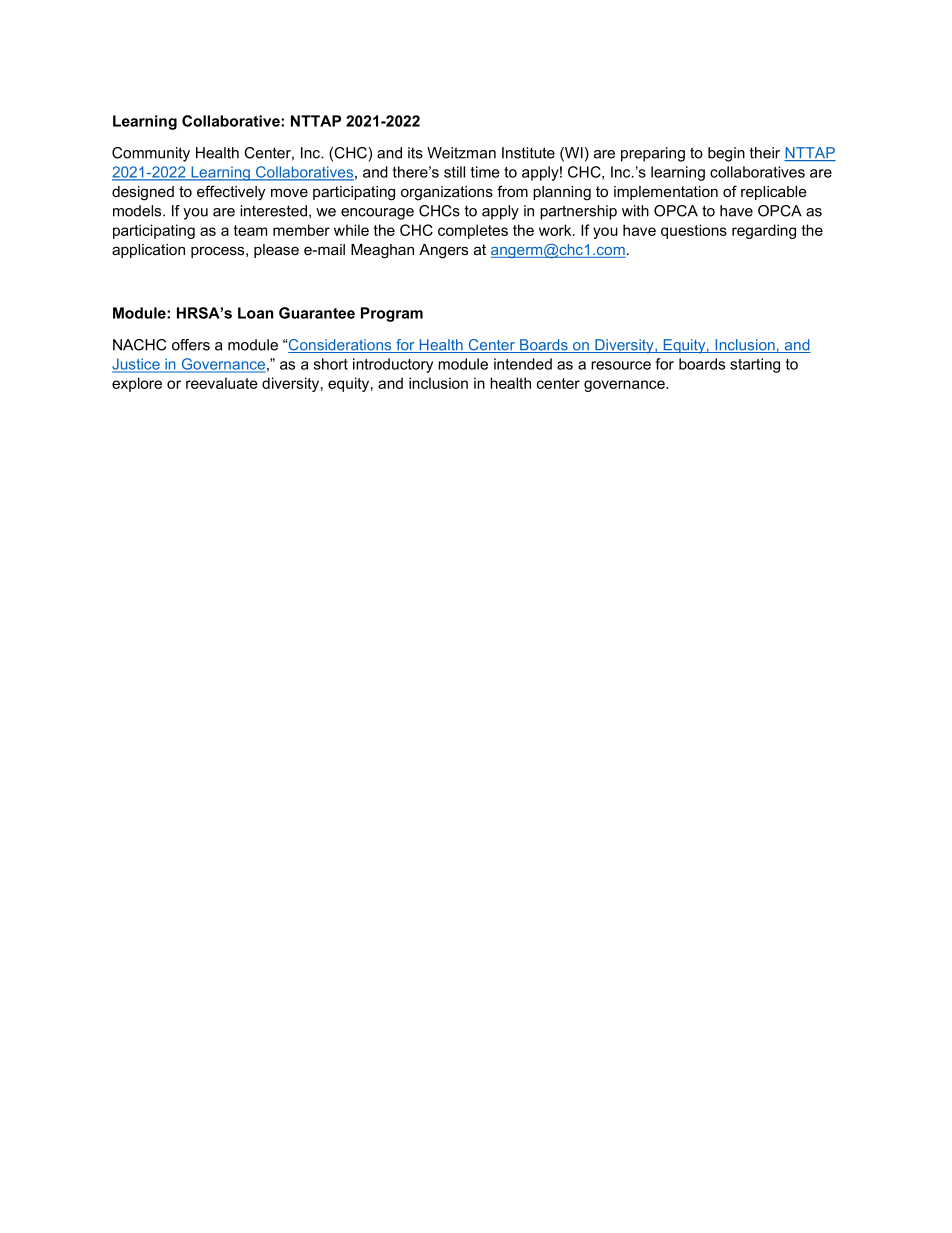  Describe the element at coordinates (377, 214) in the screenshot. I see `encourage` at that location.
